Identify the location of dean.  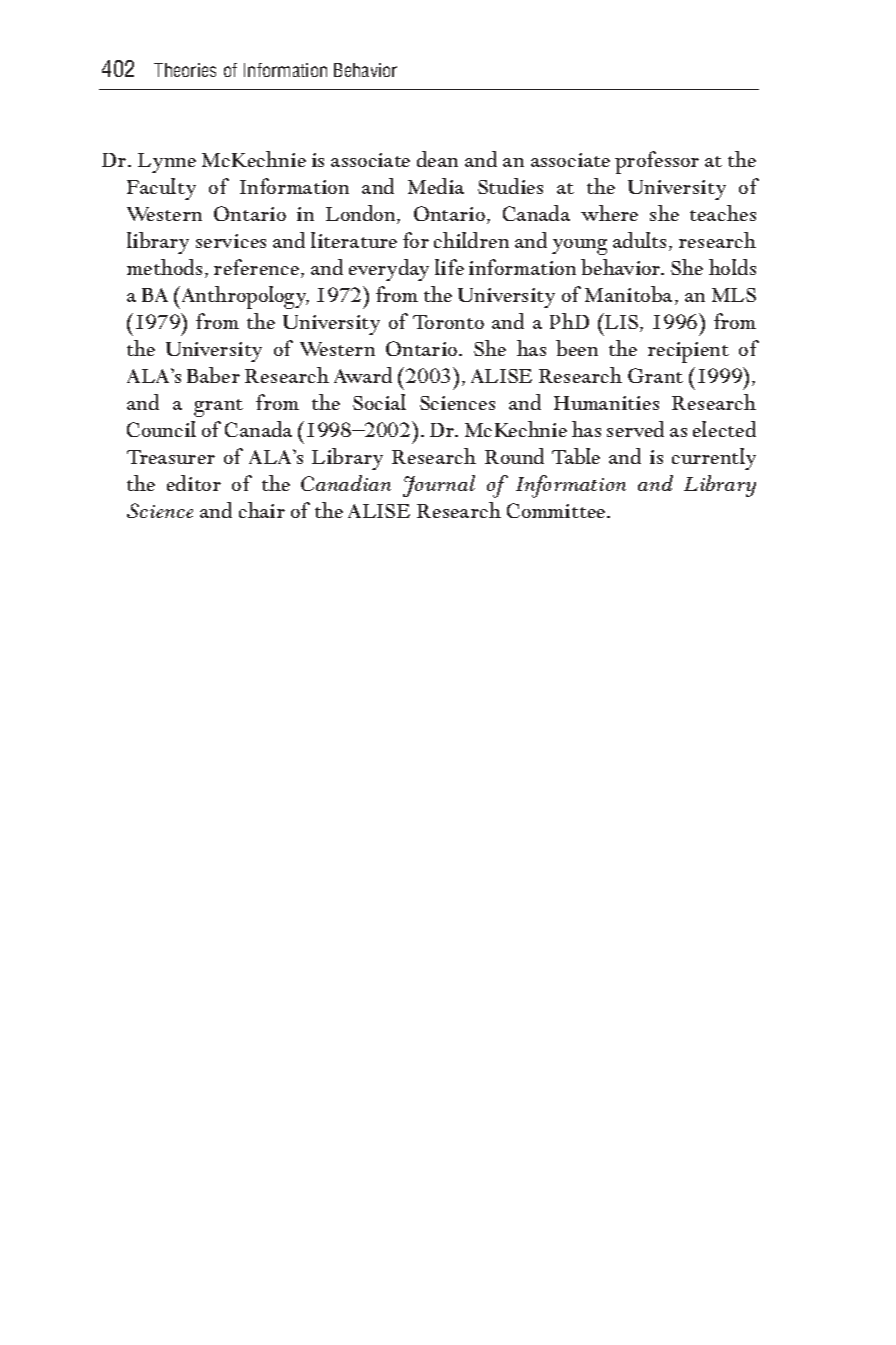
(437, 159).
